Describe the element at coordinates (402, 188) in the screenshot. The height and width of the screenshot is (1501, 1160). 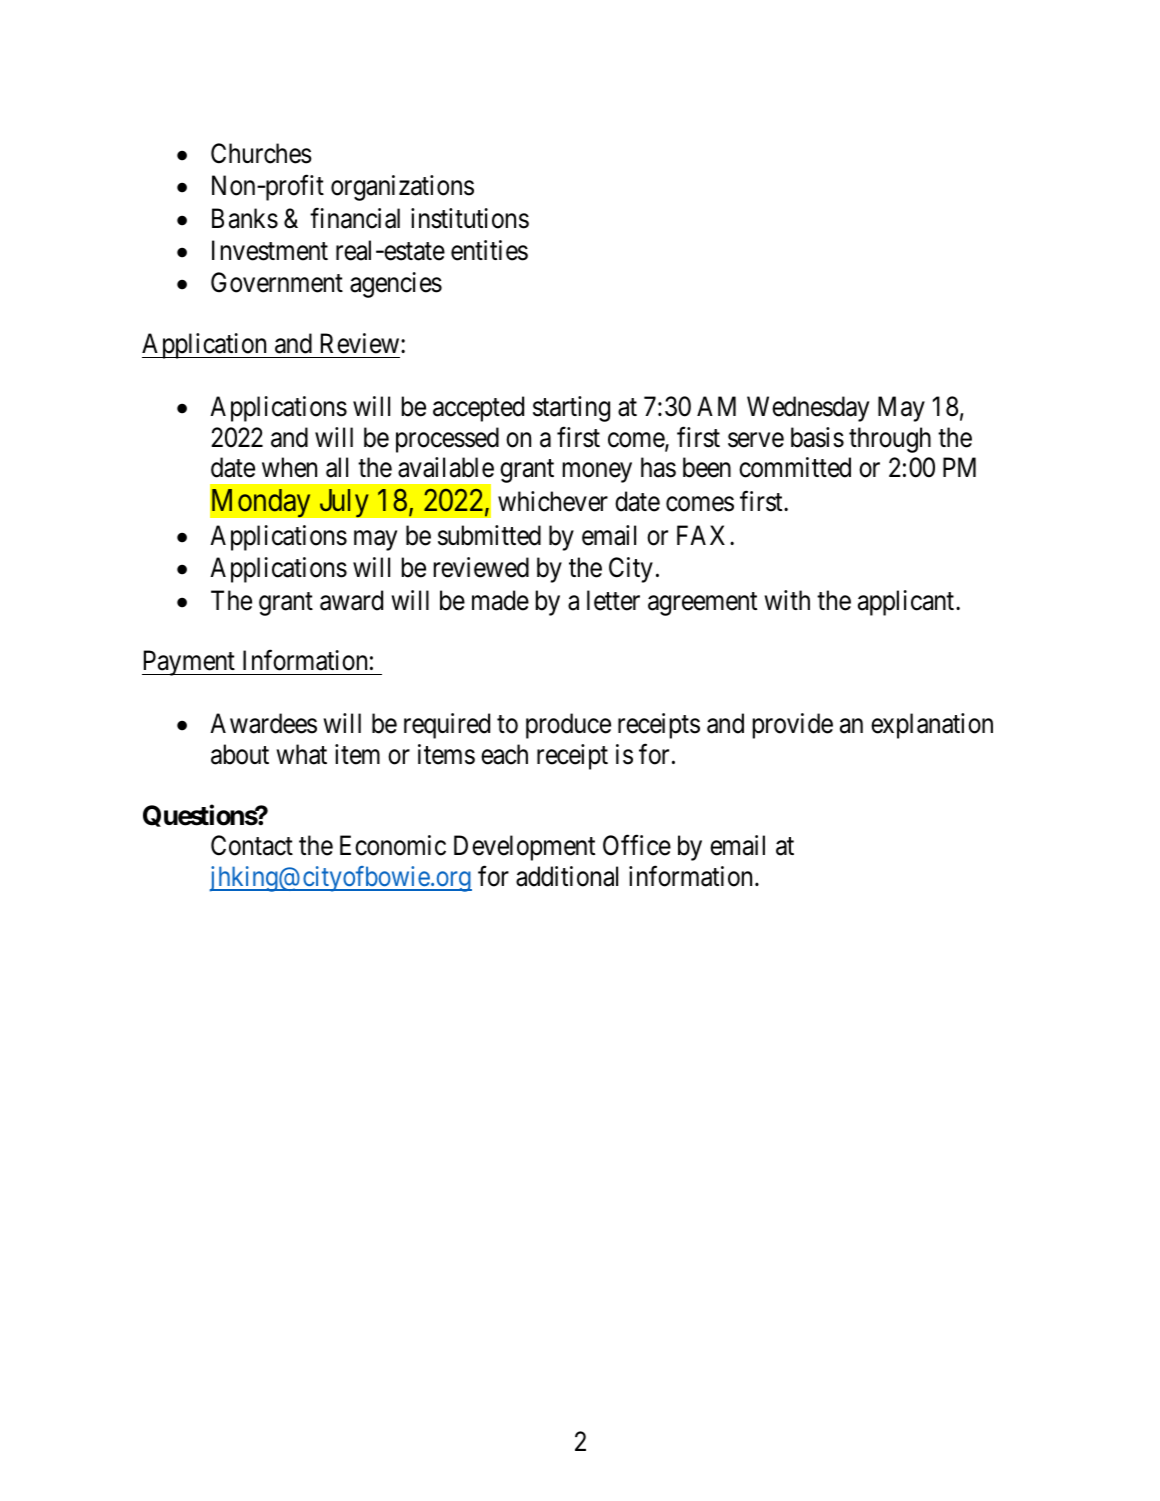
I see `organizations` at that location.
